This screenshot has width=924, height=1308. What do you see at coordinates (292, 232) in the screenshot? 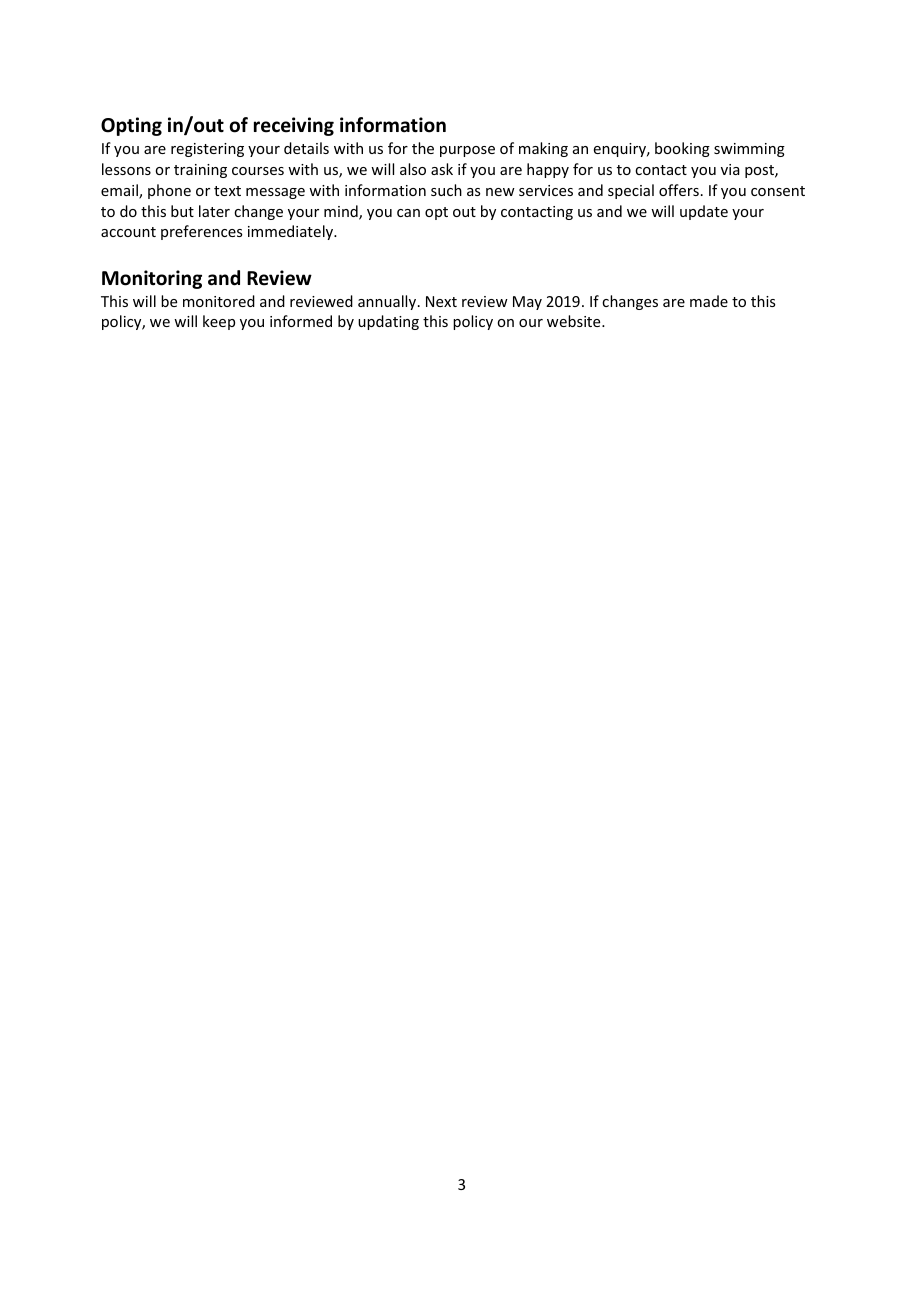
I see `immediately` at bounding box center [292, 232].
